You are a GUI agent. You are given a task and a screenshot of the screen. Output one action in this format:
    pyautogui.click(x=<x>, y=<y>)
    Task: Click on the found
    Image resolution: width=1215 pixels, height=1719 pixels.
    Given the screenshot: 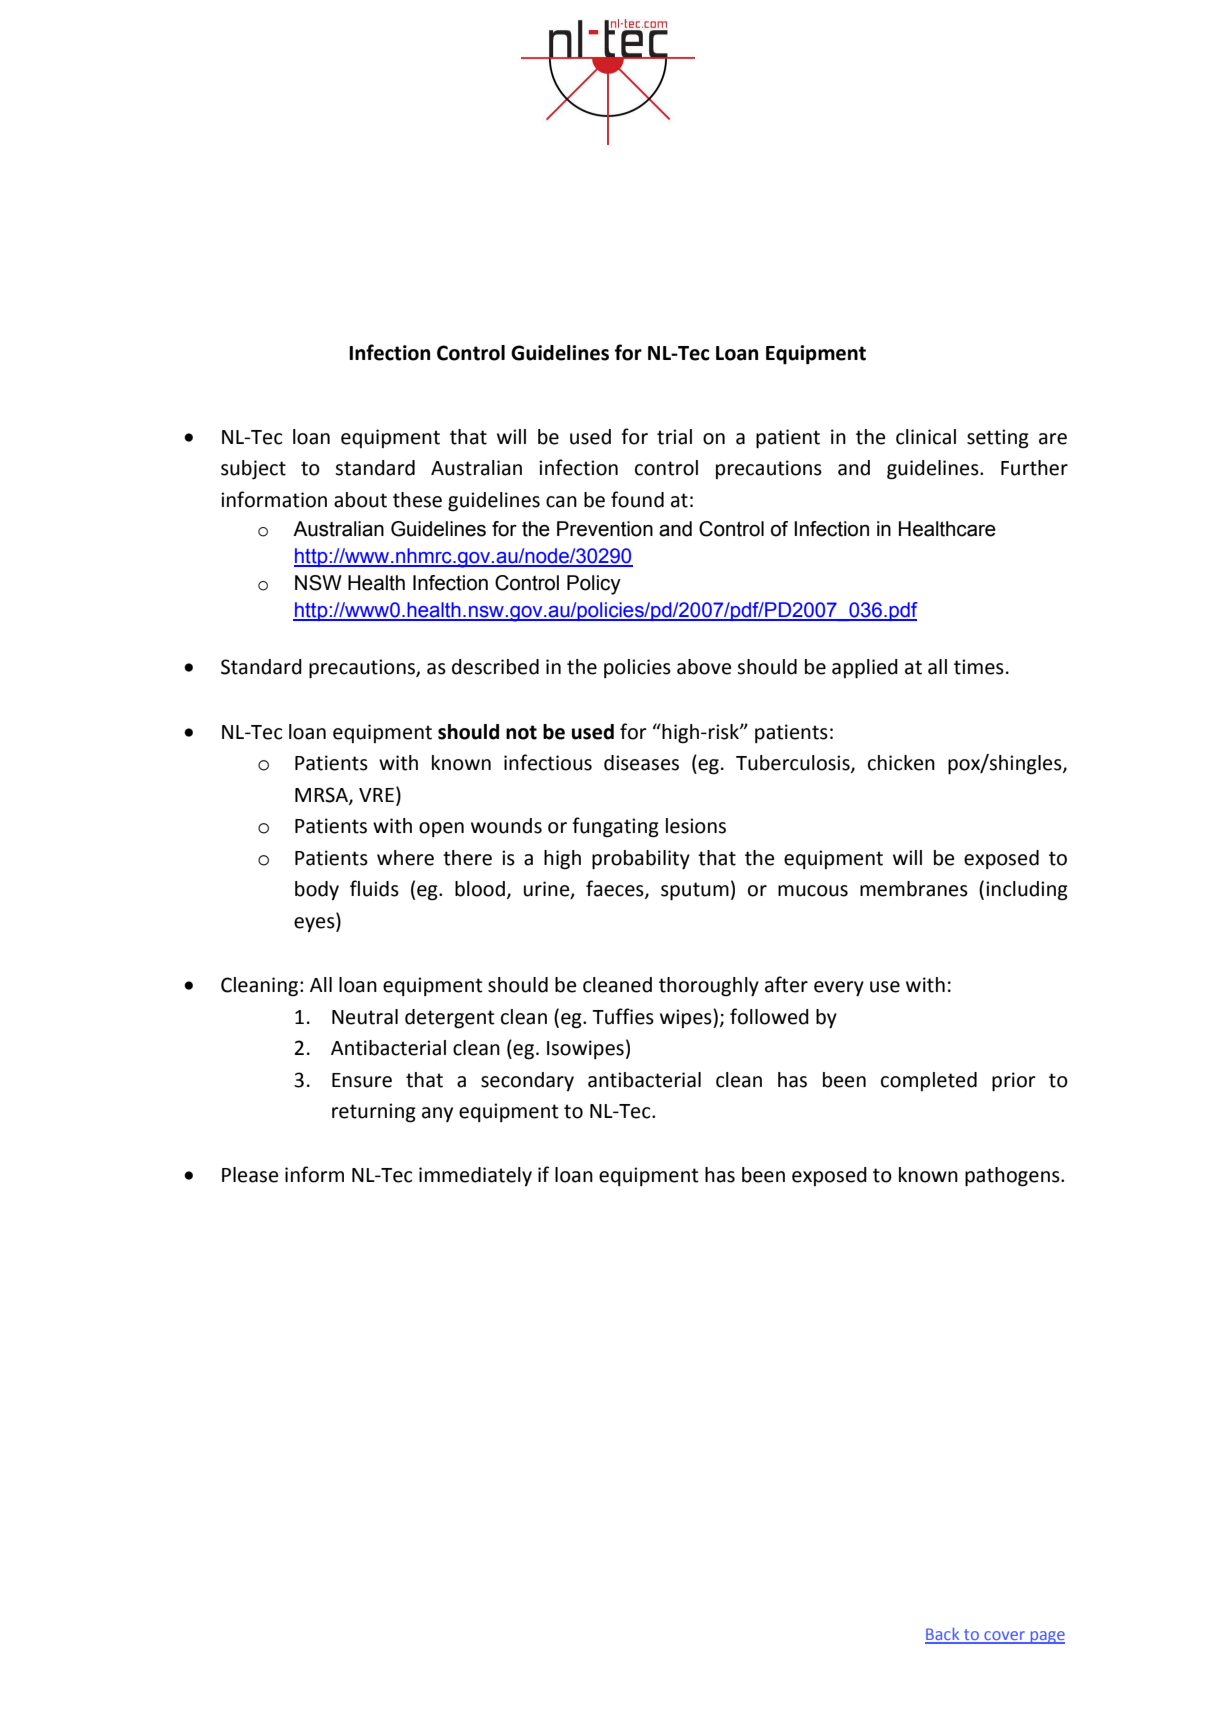 What is the action you would take?
    pyautogui.click(x=637, y=499)
